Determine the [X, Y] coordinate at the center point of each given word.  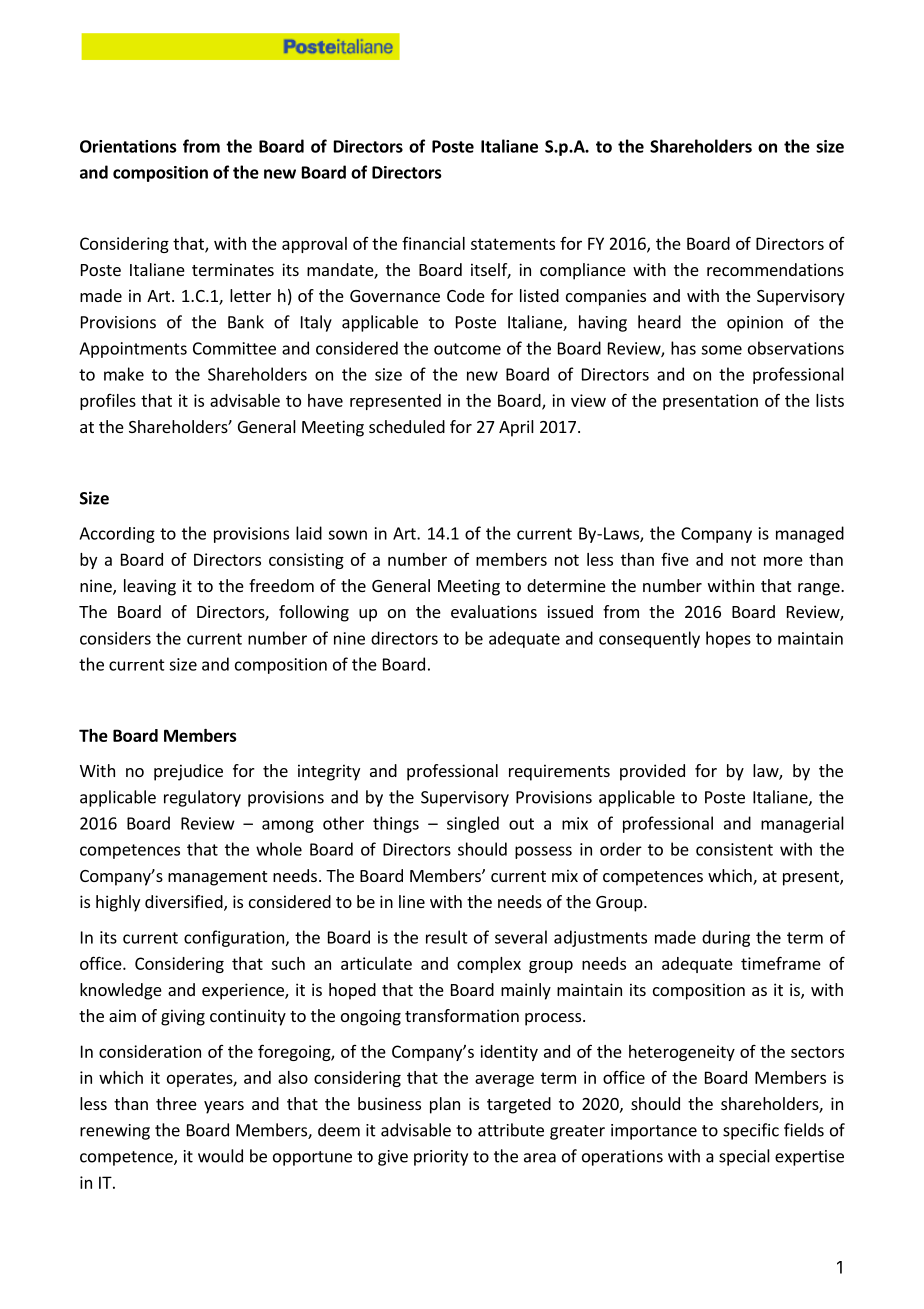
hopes [728, 639]
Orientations [128, 146]
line [412, 901]
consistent [734, 849]
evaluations [494, 611]
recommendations [775, 269]
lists [830, 400]
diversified [185, 903]
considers [115, 638]
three [176, 1103]
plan [445, 1105]
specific [751, 1131]
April [516, 428]
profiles [108, 402]
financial [433, 243]
